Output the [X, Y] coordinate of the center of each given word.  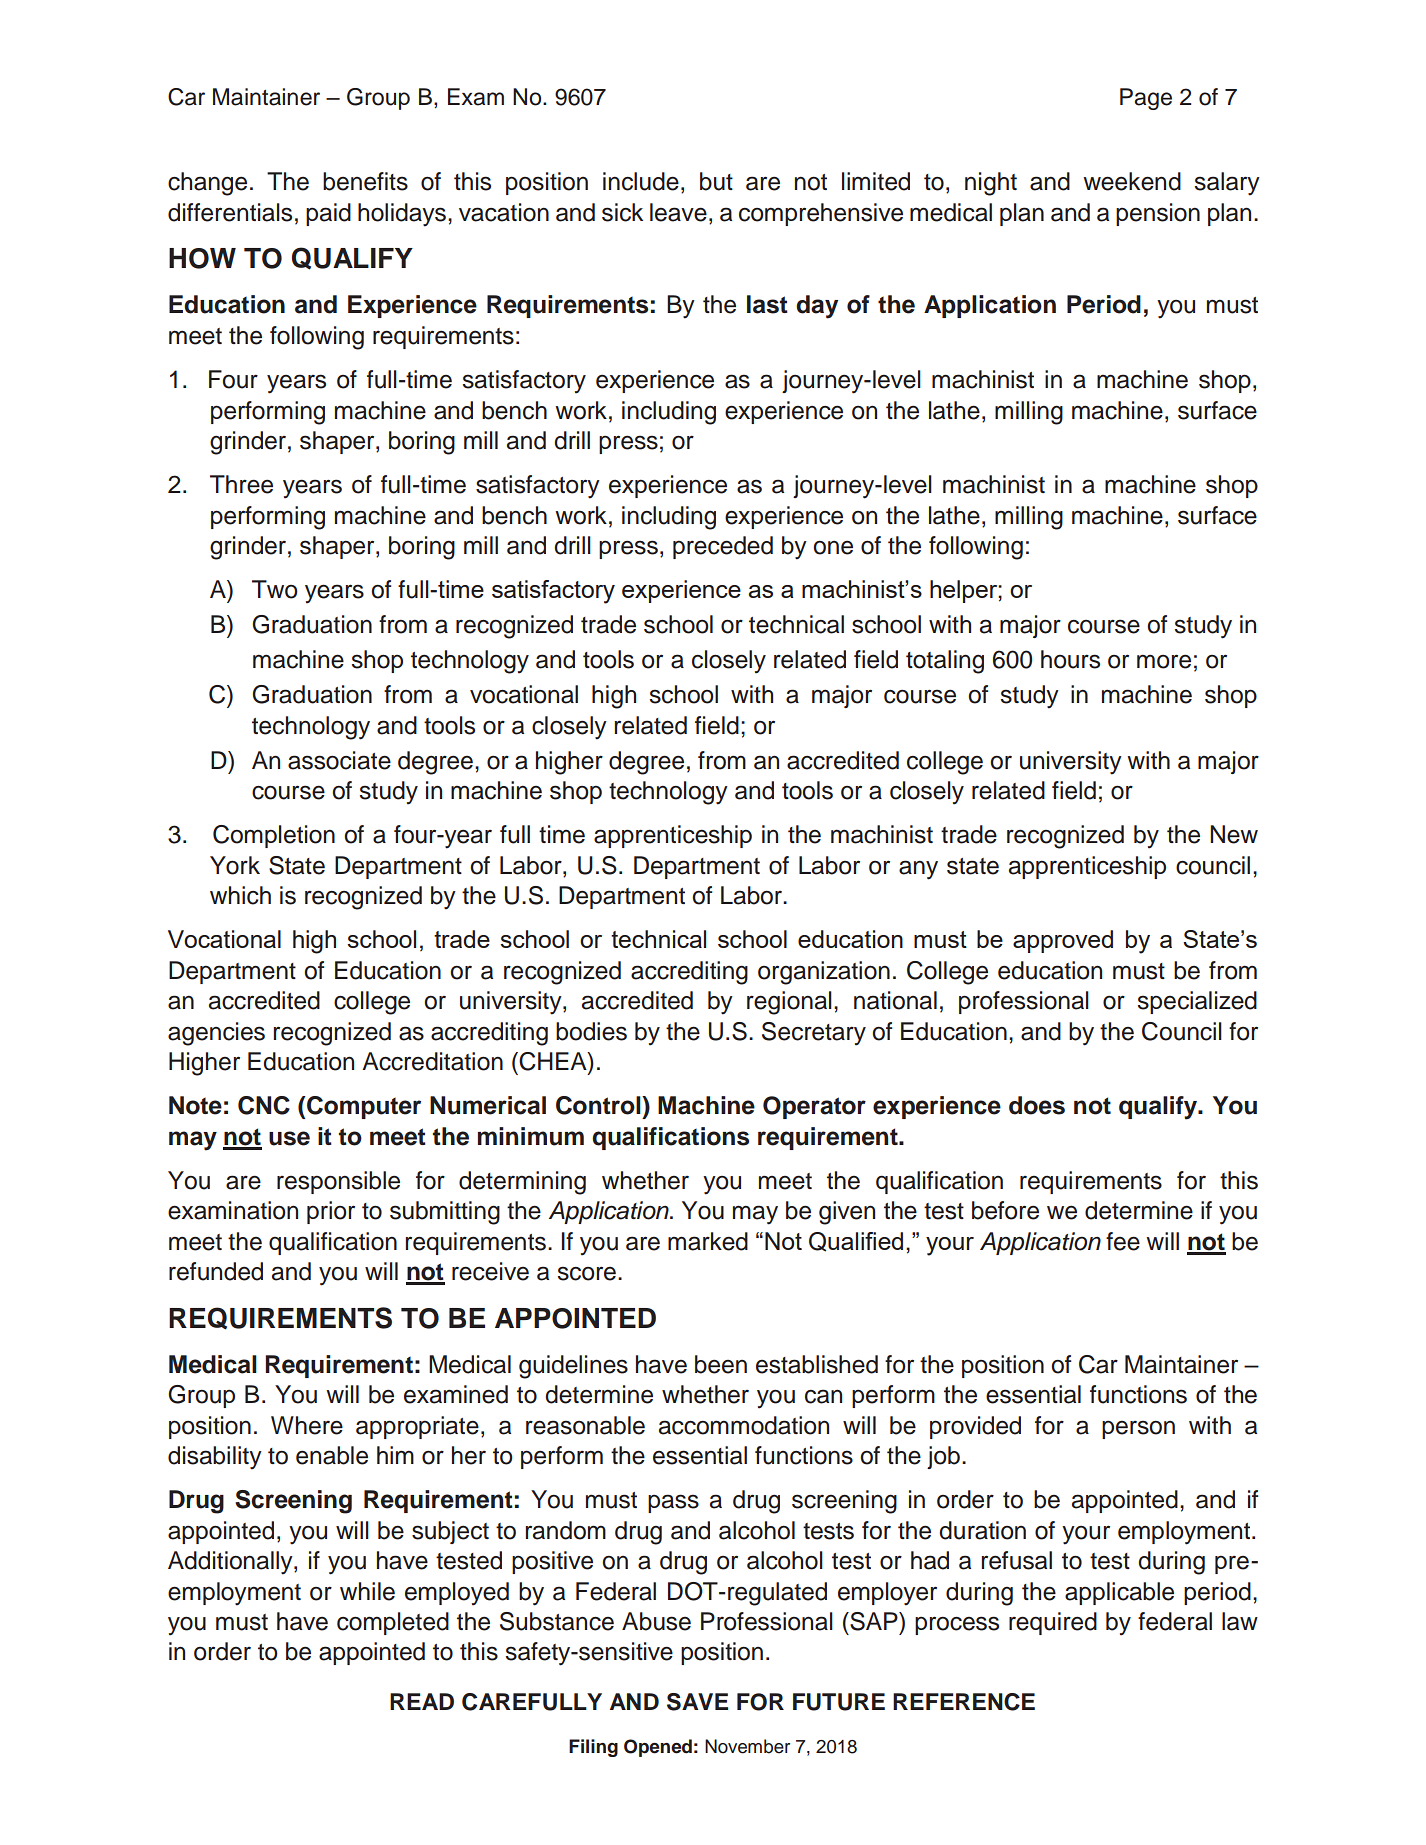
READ [422, 1701]
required [1053, 1623]
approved [1063, 941]
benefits [365, 181]
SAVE [697, 1702]
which [240, 895]
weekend [1132, 181]
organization [824, 973]
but [716, 181]
